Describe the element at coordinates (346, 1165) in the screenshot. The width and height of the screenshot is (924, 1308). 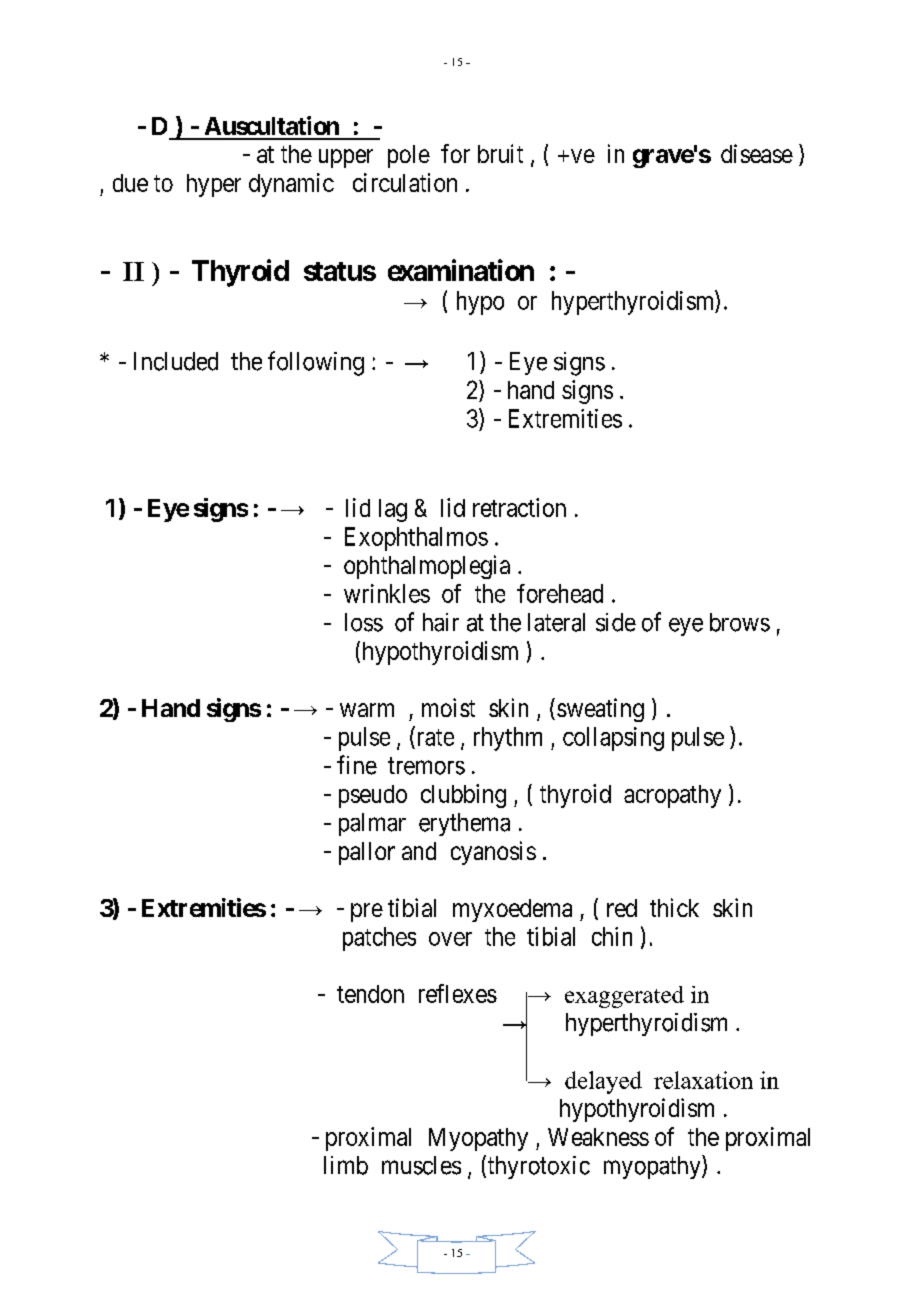
I see `limb` at that location.
